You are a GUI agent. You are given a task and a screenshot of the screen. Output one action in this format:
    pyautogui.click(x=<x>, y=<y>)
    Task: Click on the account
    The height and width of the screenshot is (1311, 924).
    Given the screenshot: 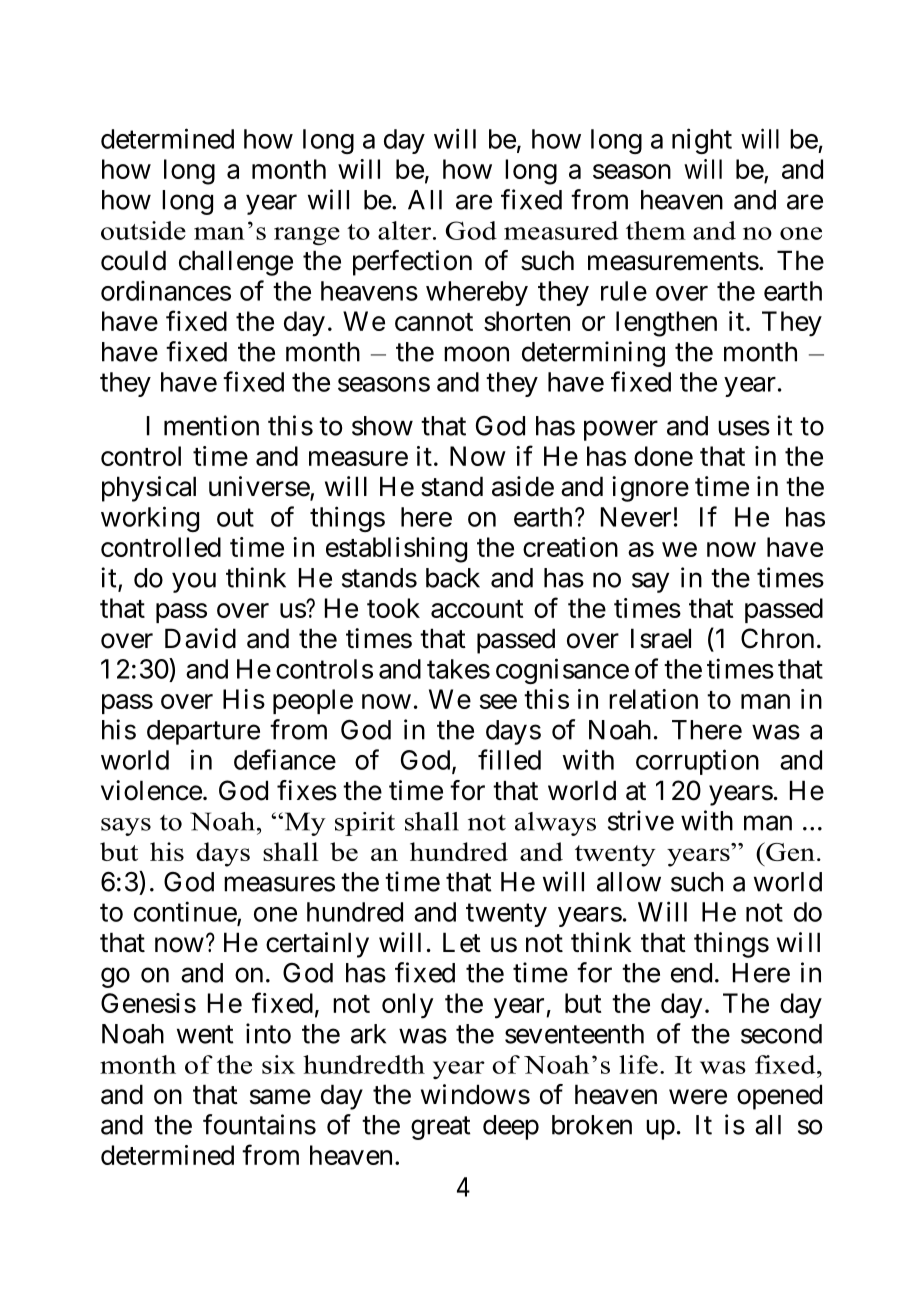 What is the action you would take?
    pyautogui.click(x=477, y=609)
